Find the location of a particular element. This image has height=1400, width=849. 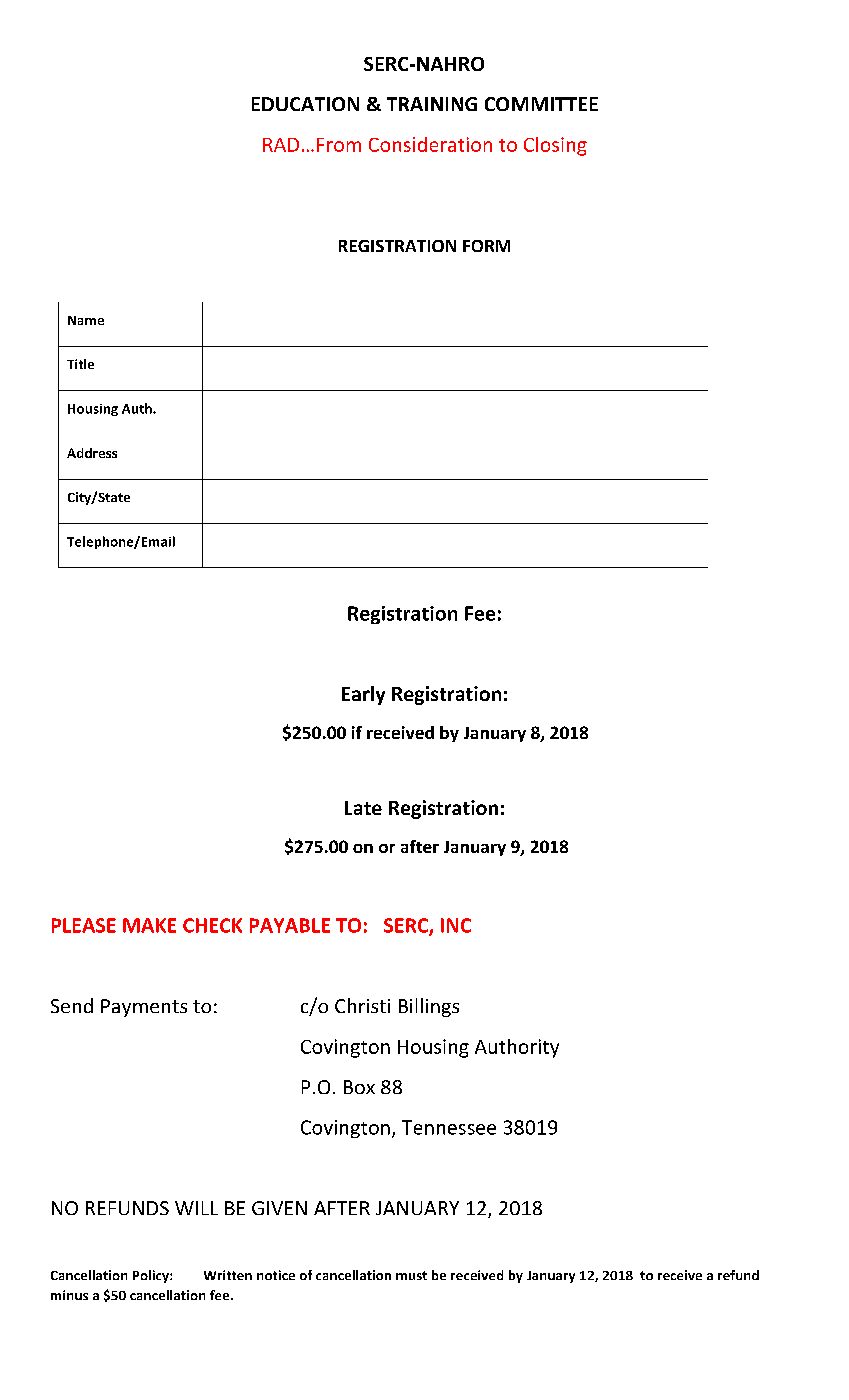

notice is located at coordinates (276, 1275).
